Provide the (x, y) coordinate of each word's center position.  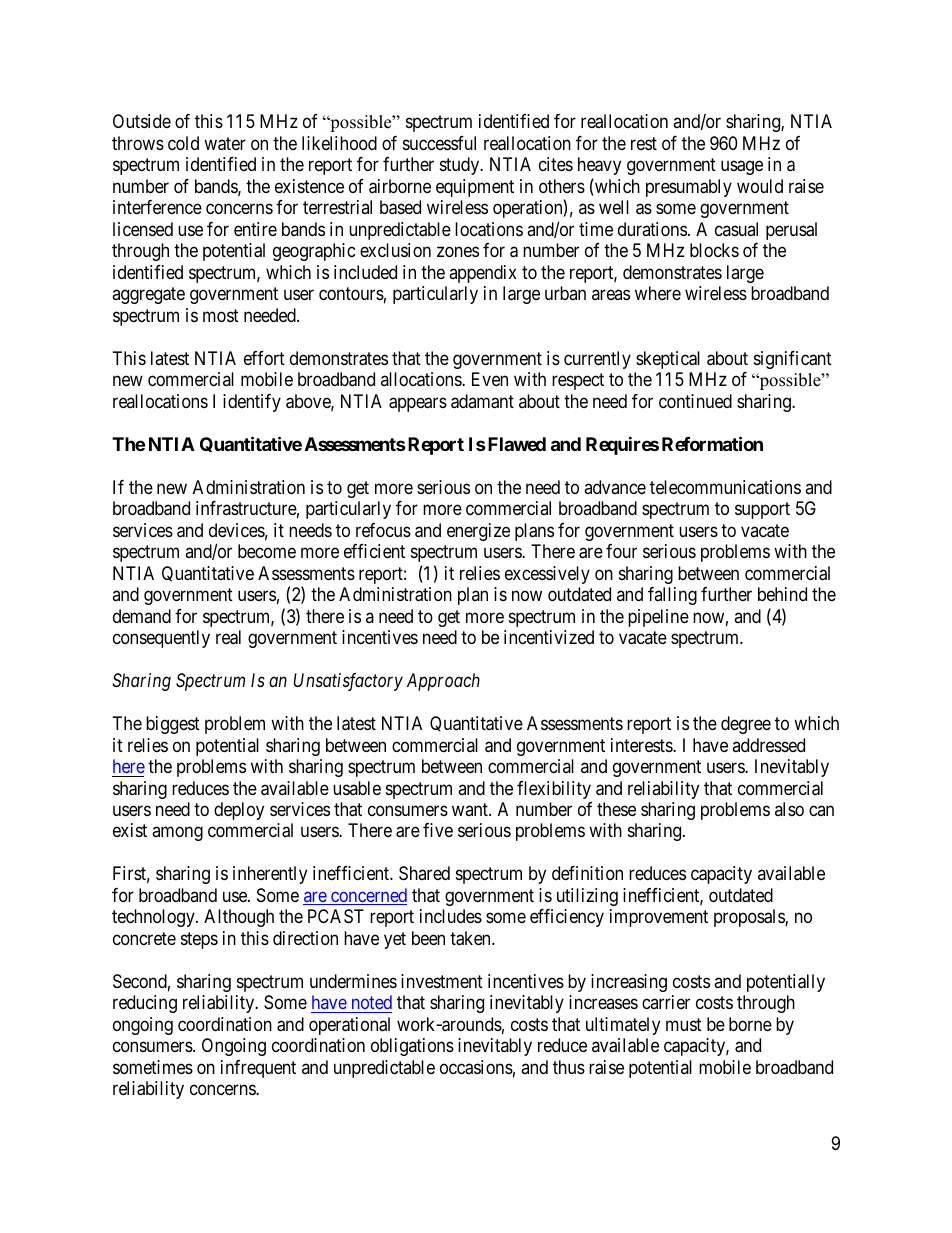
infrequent (258, 1069)
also (789, 809)
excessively (547, 575)
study (461, 166)
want (471, 809)
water (225, 144)
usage (742, 168)
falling (672, 596)
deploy (239, 811)
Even (490, 379)
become (267, 551)
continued (695, 401)
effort (264, 358)
